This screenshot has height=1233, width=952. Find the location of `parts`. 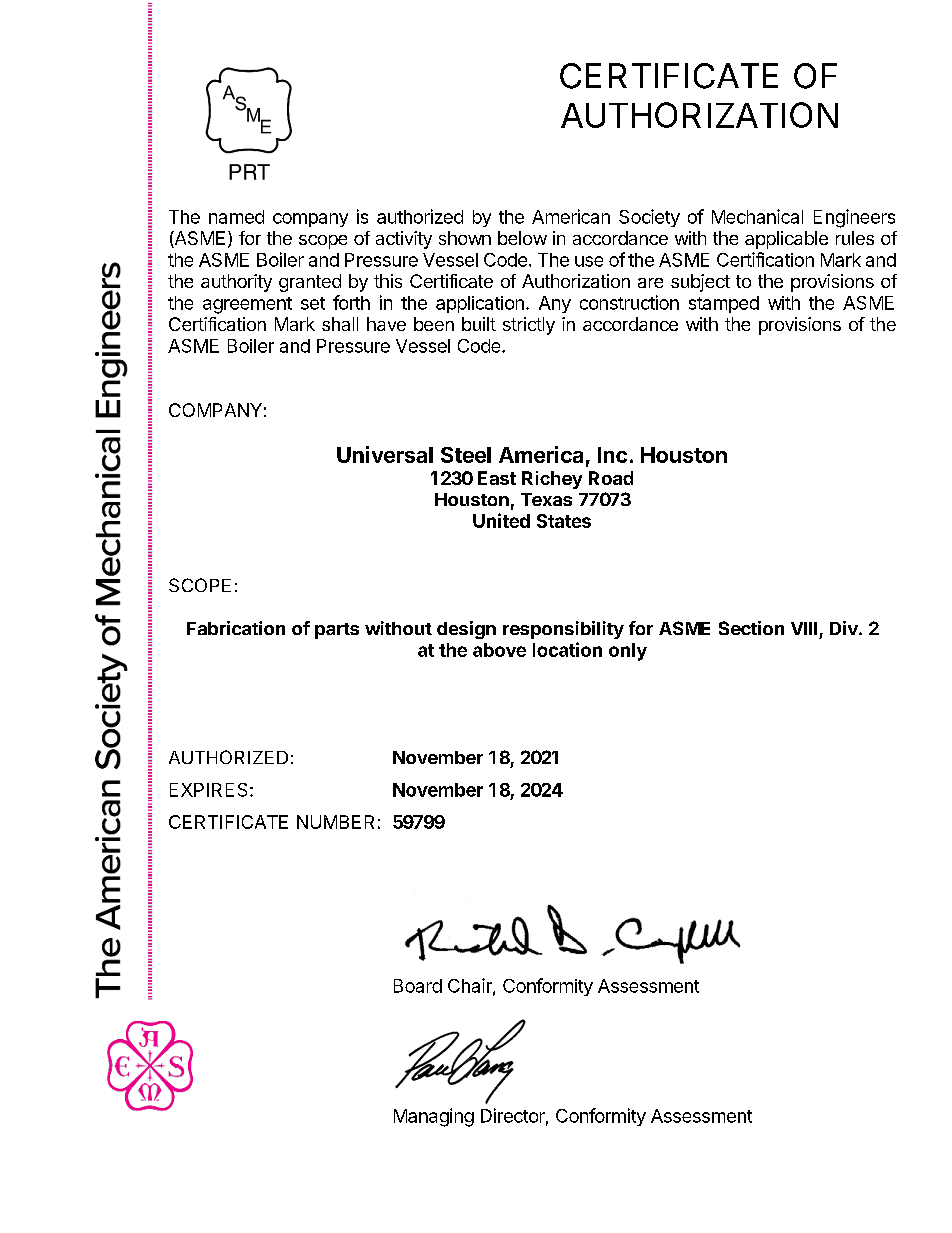

parts is located at coordinates (337, 631).
